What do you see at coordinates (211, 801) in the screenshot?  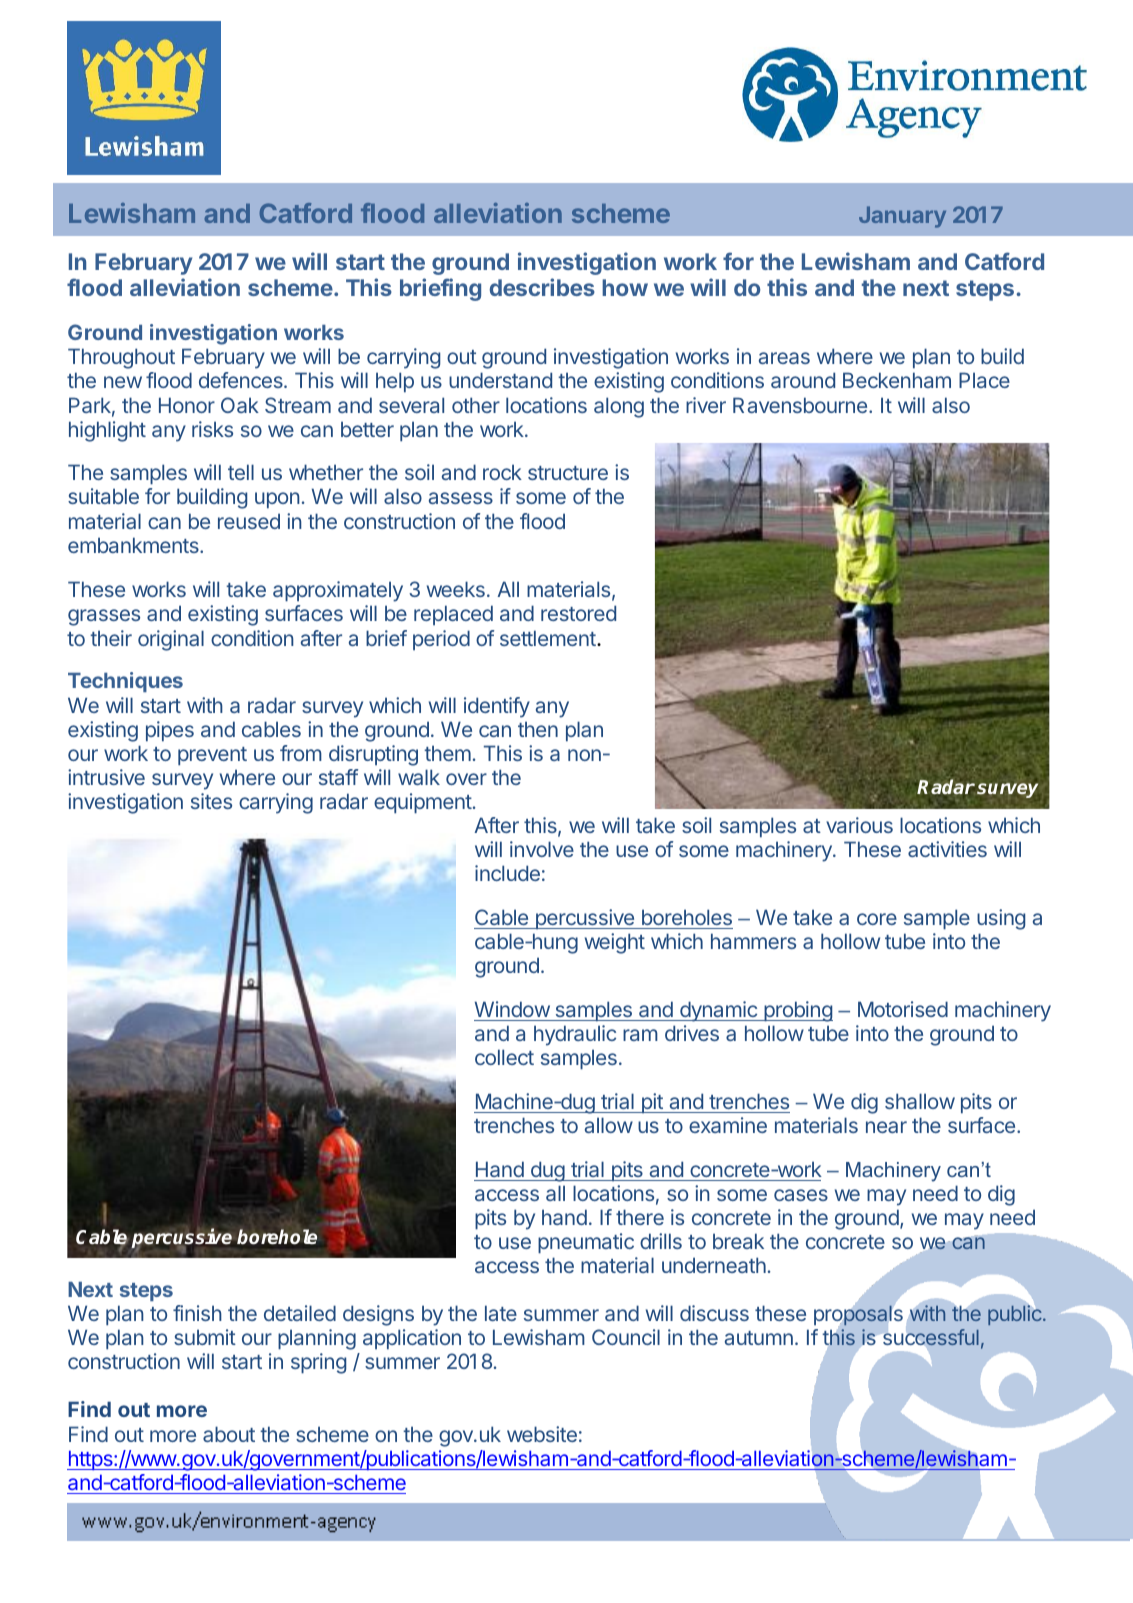 I see `sites` at bounding box center [211, 801].
